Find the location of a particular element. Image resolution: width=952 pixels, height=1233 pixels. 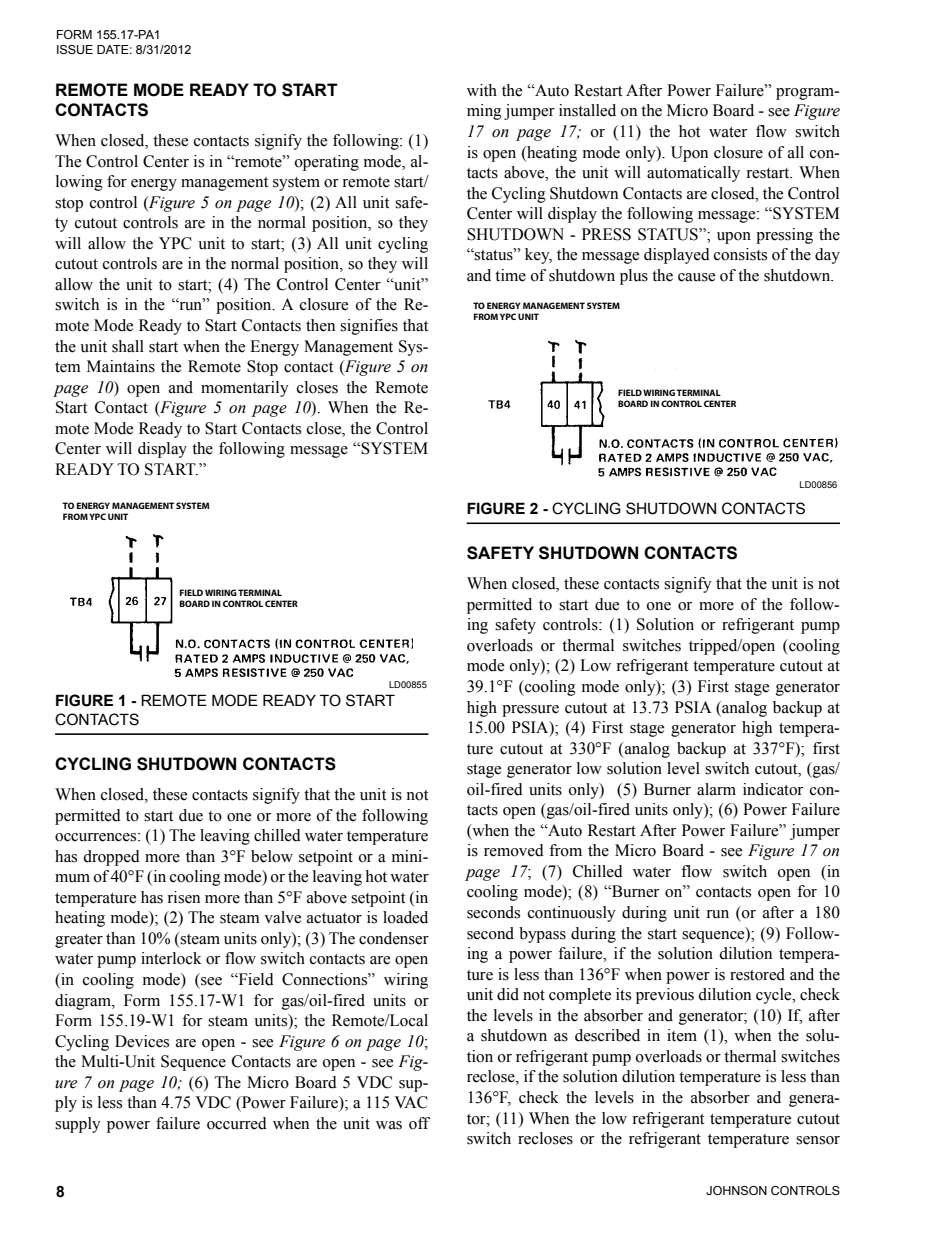

off is located at coordinates (419, 1123).
